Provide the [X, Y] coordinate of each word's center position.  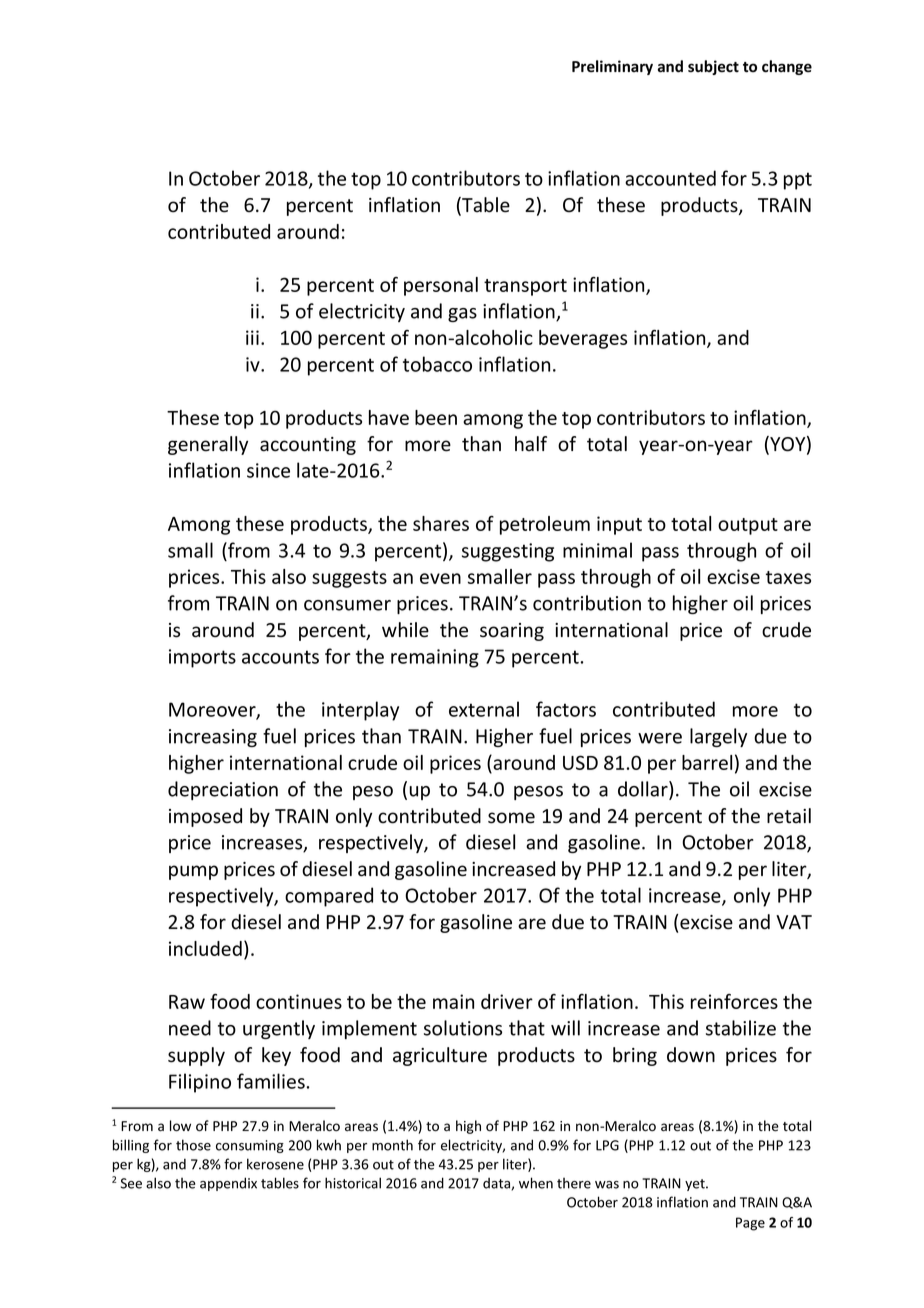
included [205, 948]
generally [208, 445]
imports [202, 658]
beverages [583, 339]
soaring [512, 632]
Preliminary [612, 67]
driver [507, 1001]
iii [252, 337]
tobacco [437, 364]
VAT [794, 922]
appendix [228, 1184]
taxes [788, 577]
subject [713, 67]
